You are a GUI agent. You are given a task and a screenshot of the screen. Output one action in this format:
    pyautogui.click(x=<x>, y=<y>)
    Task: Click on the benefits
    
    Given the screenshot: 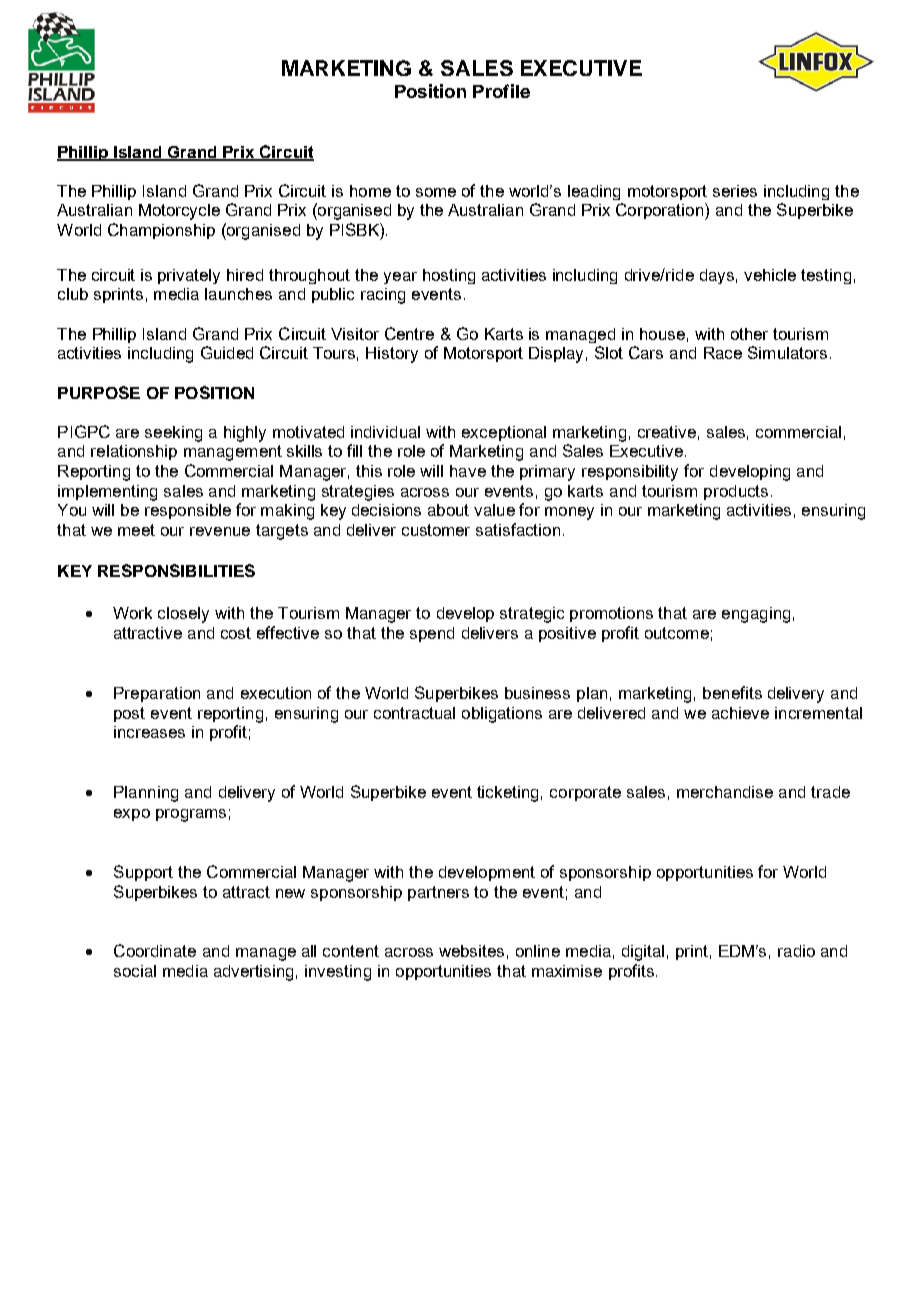 What is the action you would take?
    pyautogui.click(x=732, y=692)
